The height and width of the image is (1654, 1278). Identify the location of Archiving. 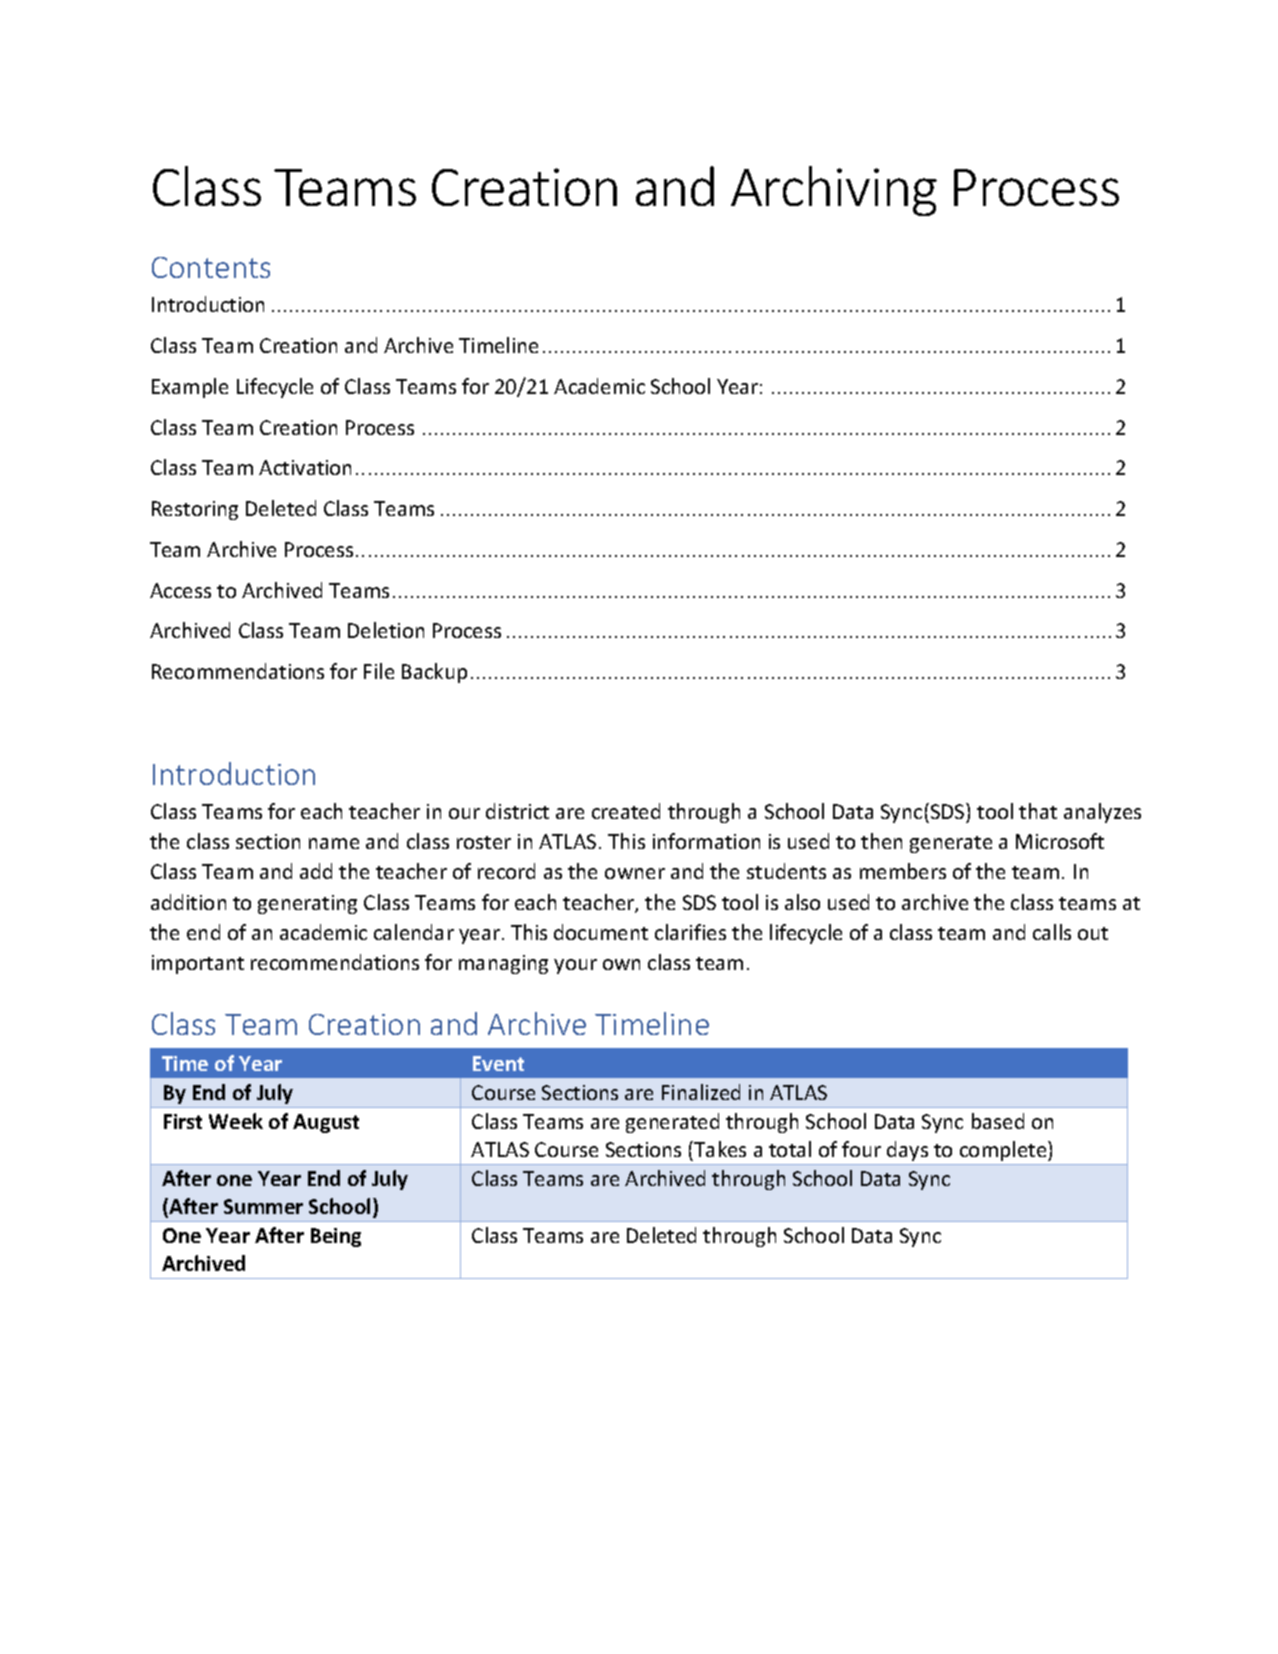
(834, 191).
